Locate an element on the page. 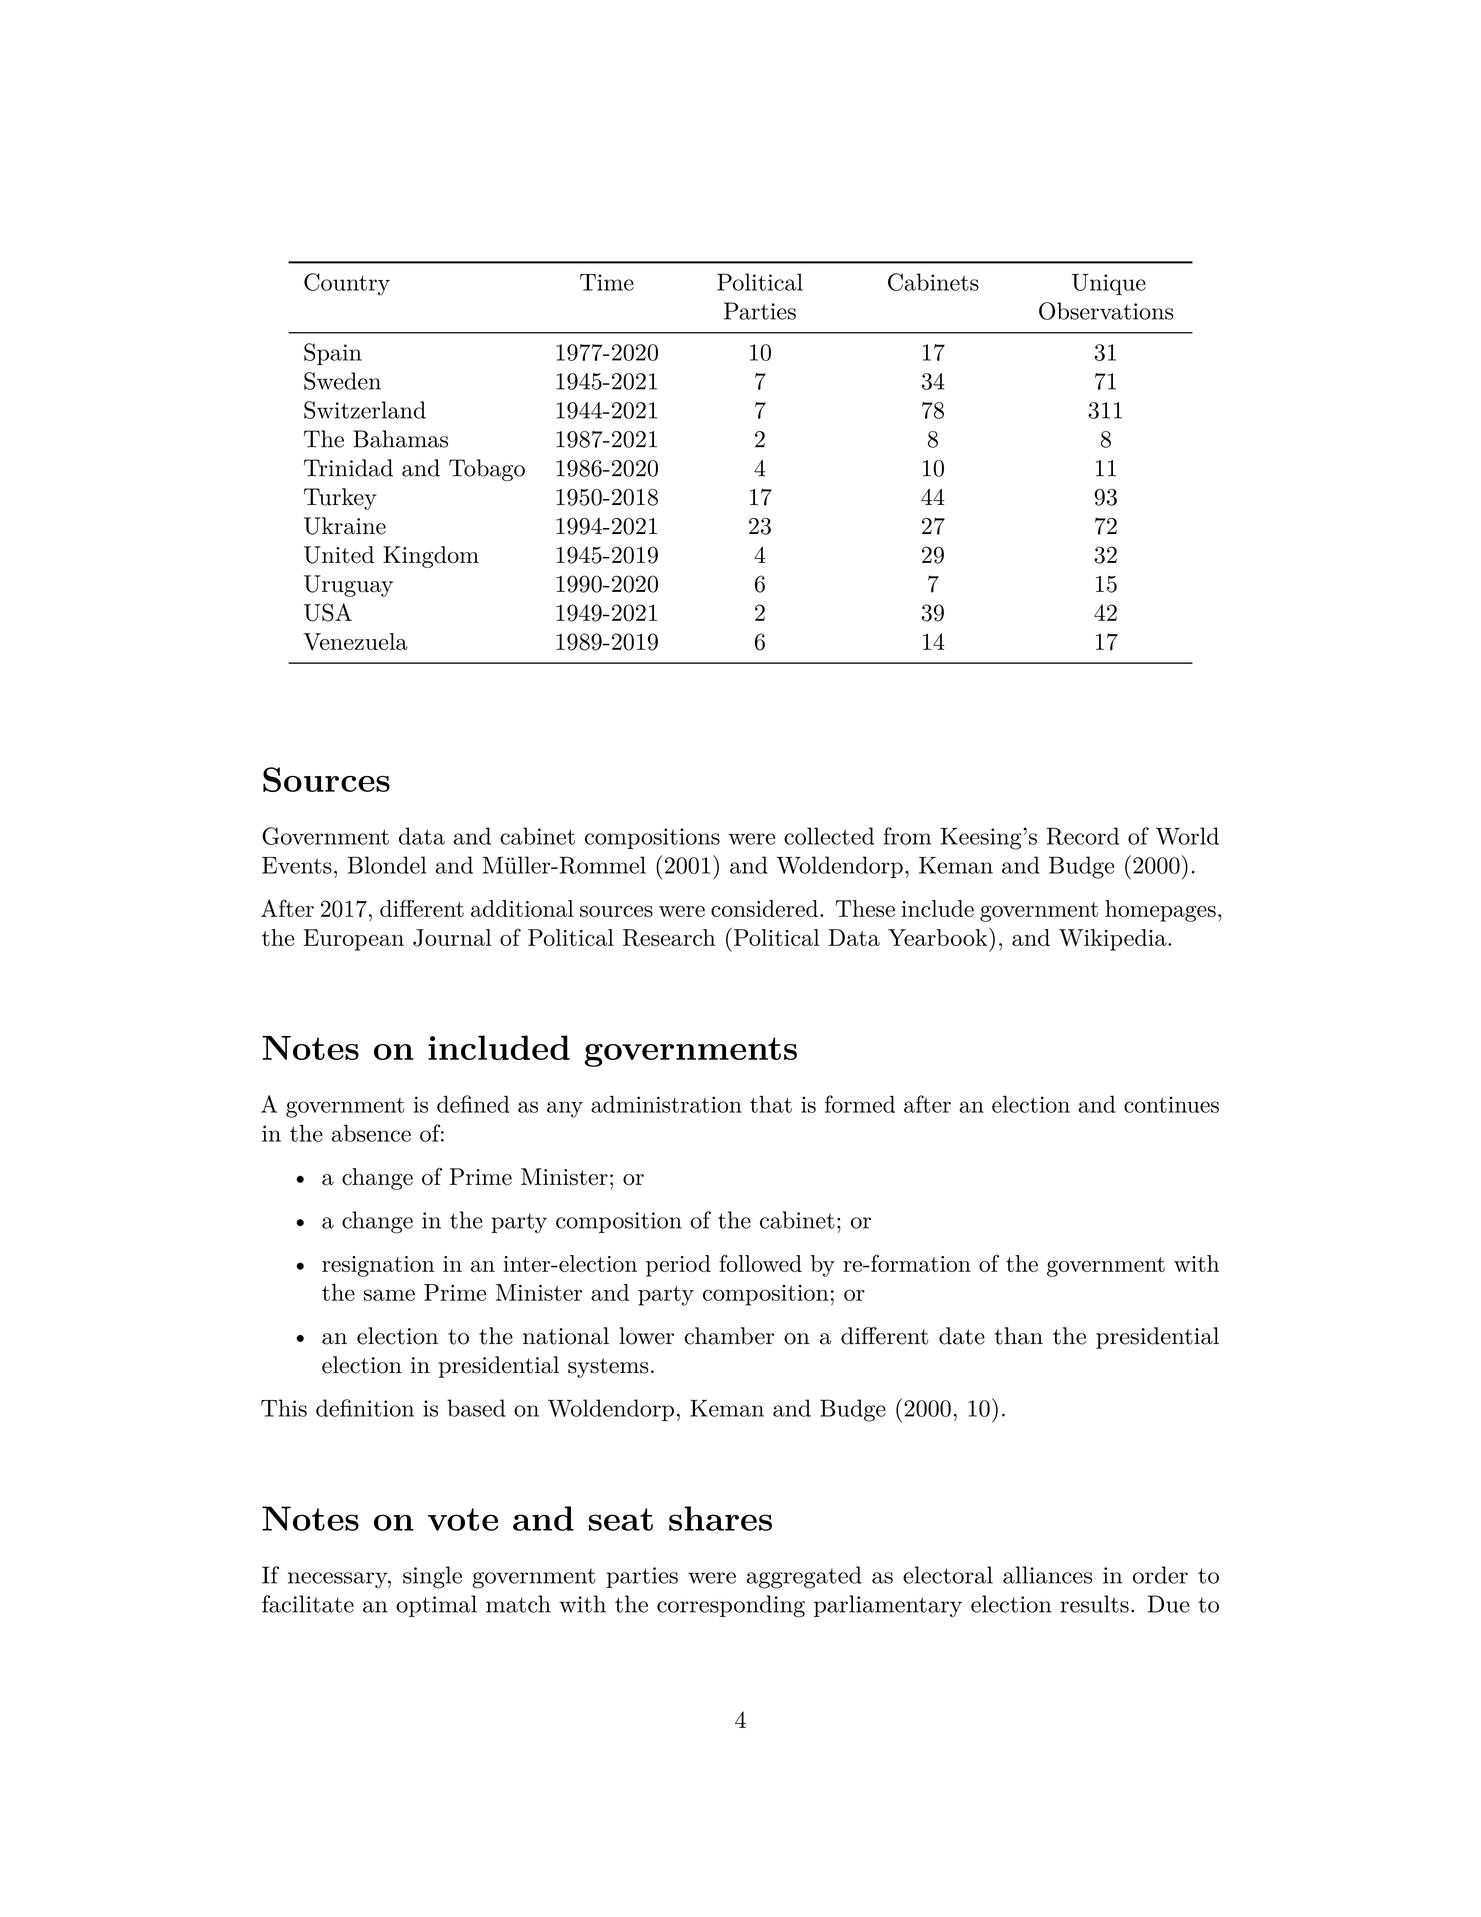  Country is located at coordinates (347, 284).
